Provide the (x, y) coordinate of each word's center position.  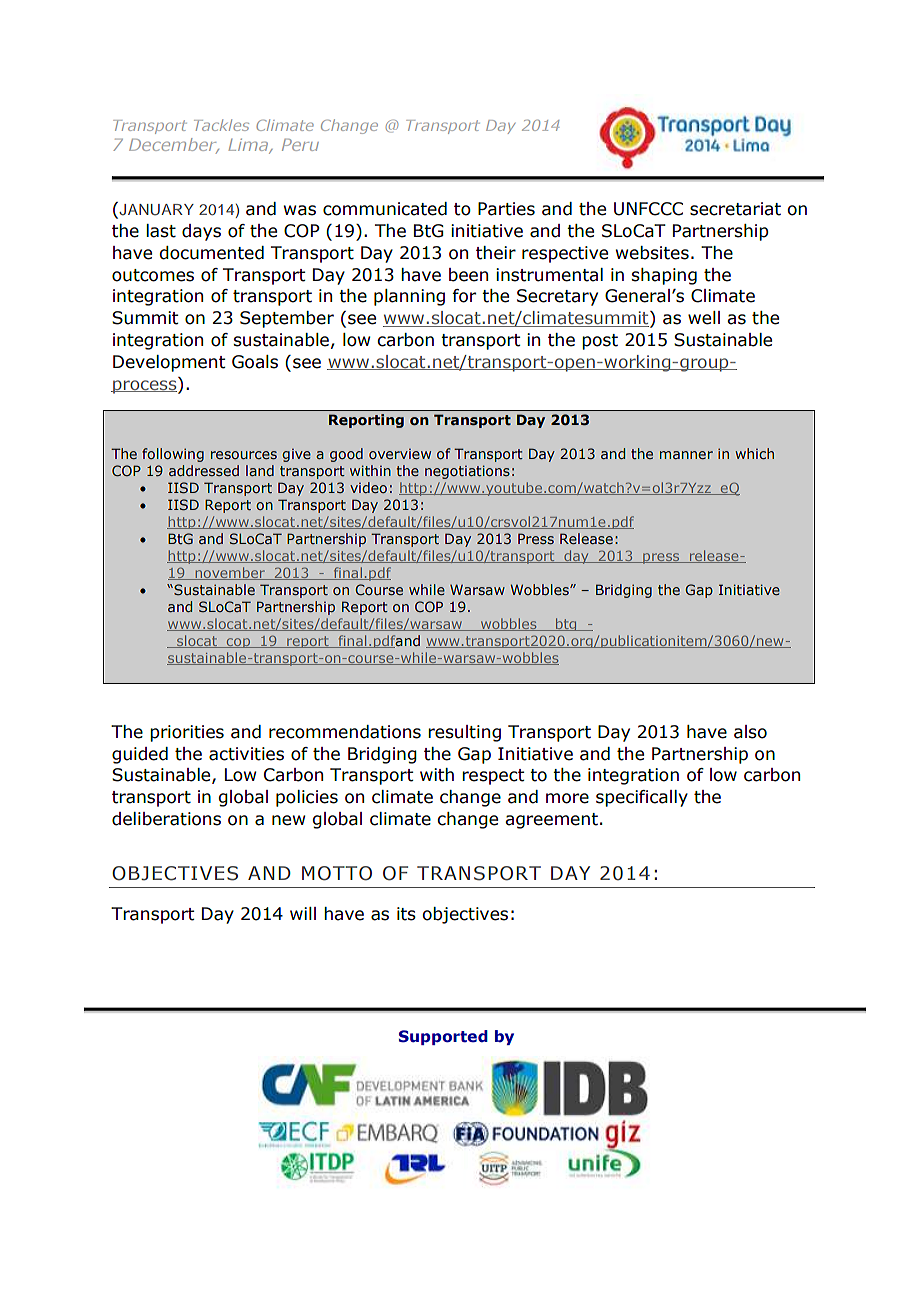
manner (686, 455)
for (464, 296)
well (704, 318)
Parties (506, 209)
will (303, 913)
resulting (464, 733)
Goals (255, 362)
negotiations (467, 472)
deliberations (166, 819)
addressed (204, 470)
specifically (642, 798)
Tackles (221, 125)
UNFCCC (648, 209)
